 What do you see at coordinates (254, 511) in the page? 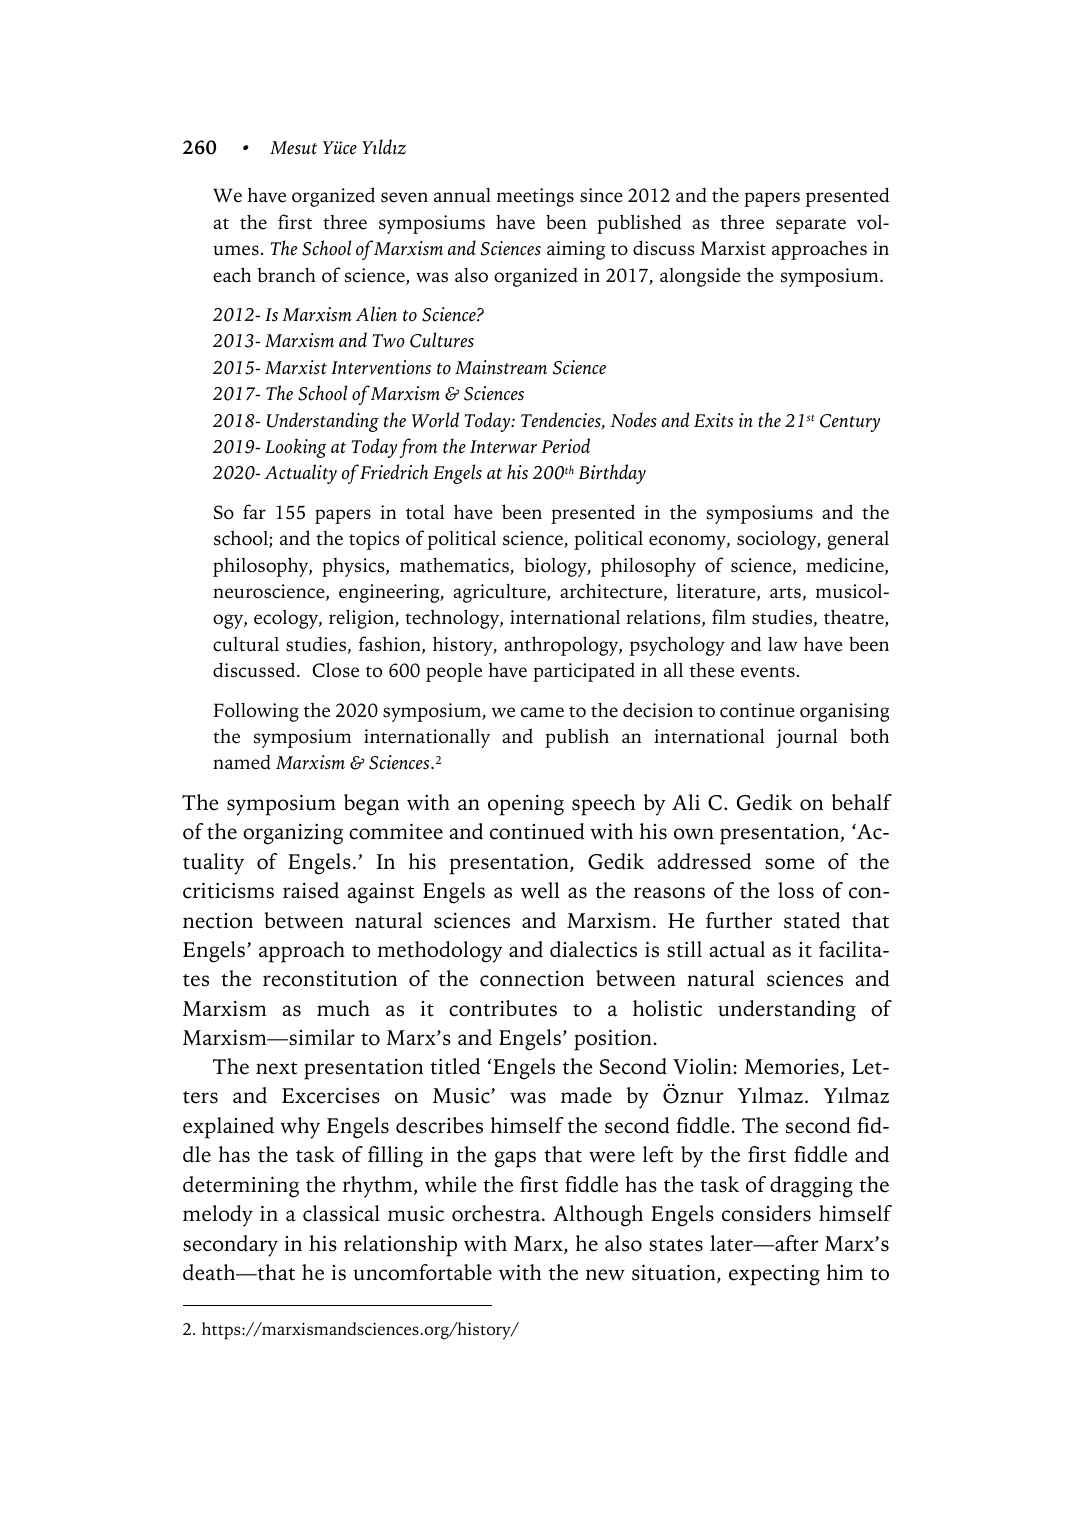
I see `far` at bounding box center [254, 511].
